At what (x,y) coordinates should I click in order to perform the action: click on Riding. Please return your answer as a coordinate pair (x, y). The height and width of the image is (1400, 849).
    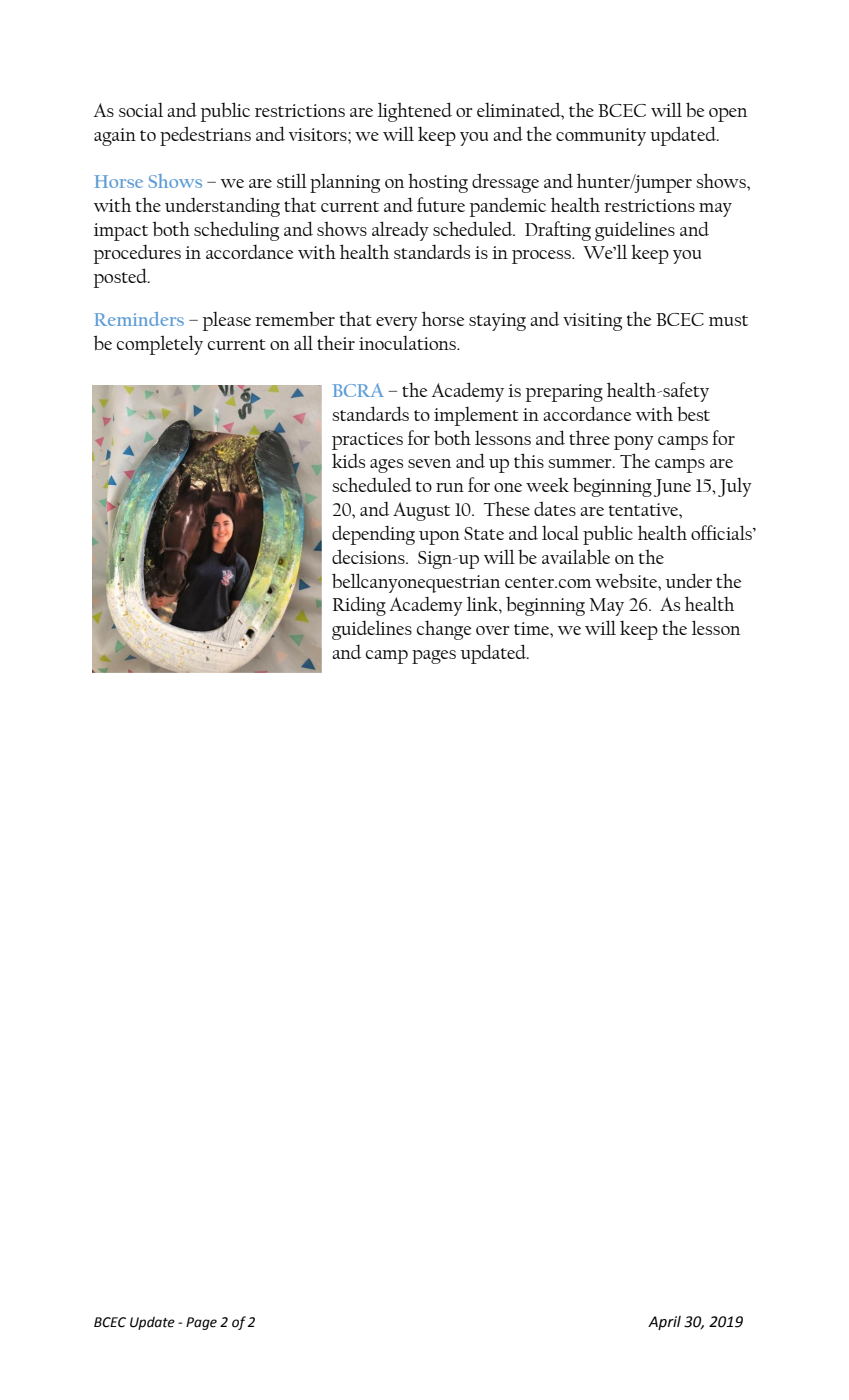
    Looking at the image, I should click on (359, 606).
